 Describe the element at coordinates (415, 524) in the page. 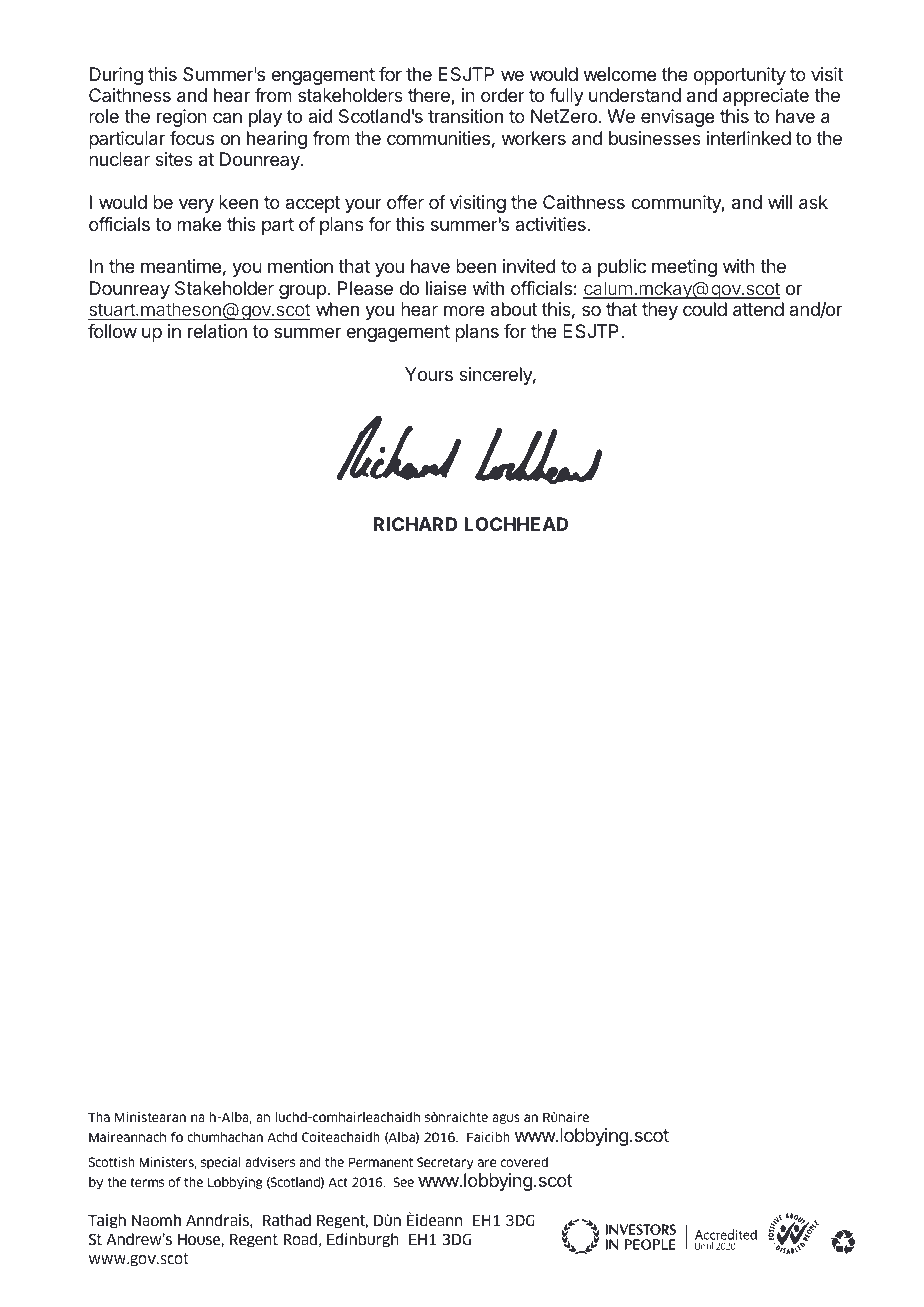

I see `RICHARD` at that location.
